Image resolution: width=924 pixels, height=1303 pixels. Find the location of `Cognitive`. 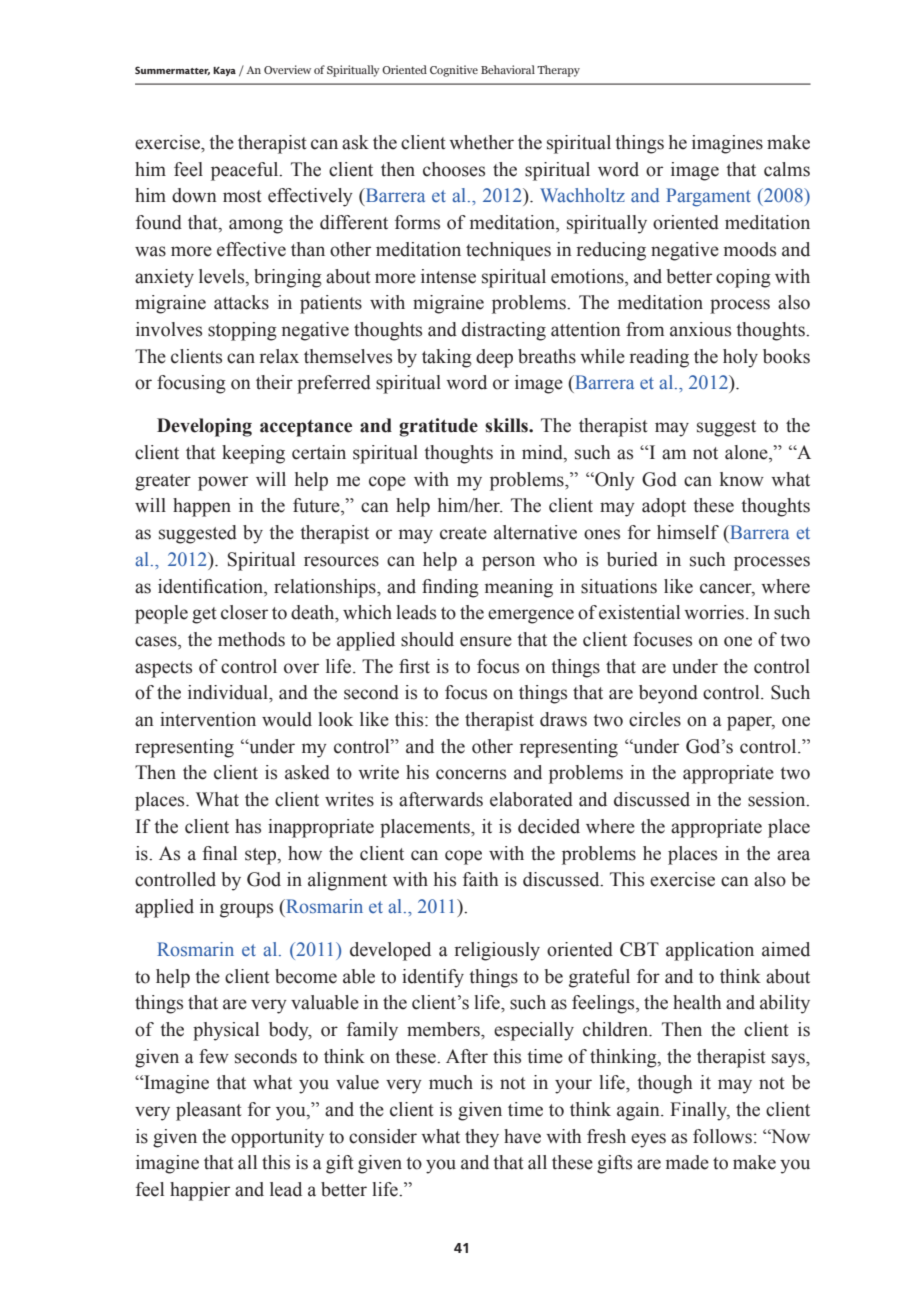

Cognitive is located at coordinates (454, 71).
